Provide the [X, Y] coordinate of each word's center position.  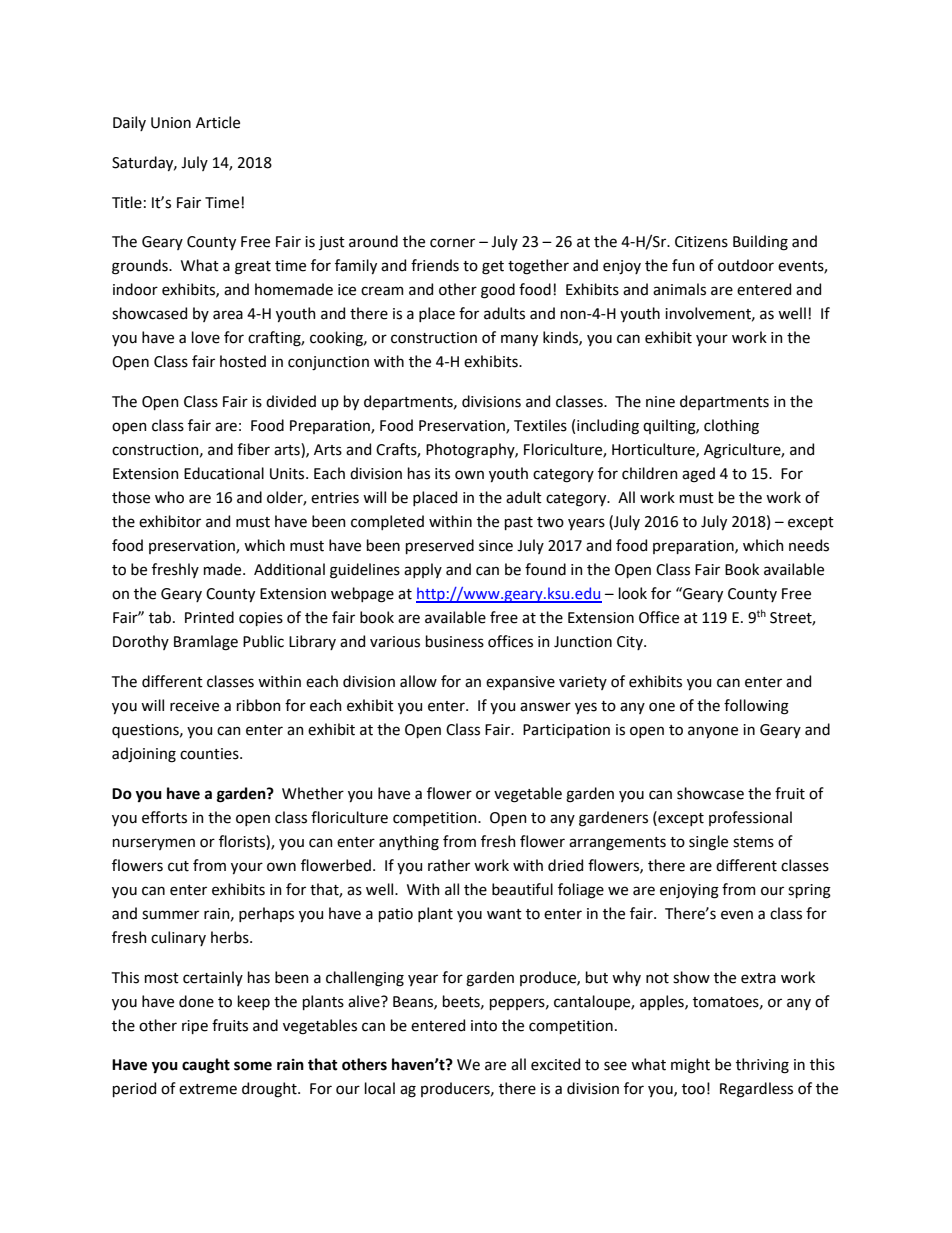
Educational [224, 473]
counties [210, 754]
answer [545, 707]
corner [452, 243]
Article [218, 122]
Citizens [701, 242]
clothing [731, 427]
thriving [762, 1066]
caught [206, 1066]
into [484, 1026]
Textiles [540, 425]
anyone [713, 732]
